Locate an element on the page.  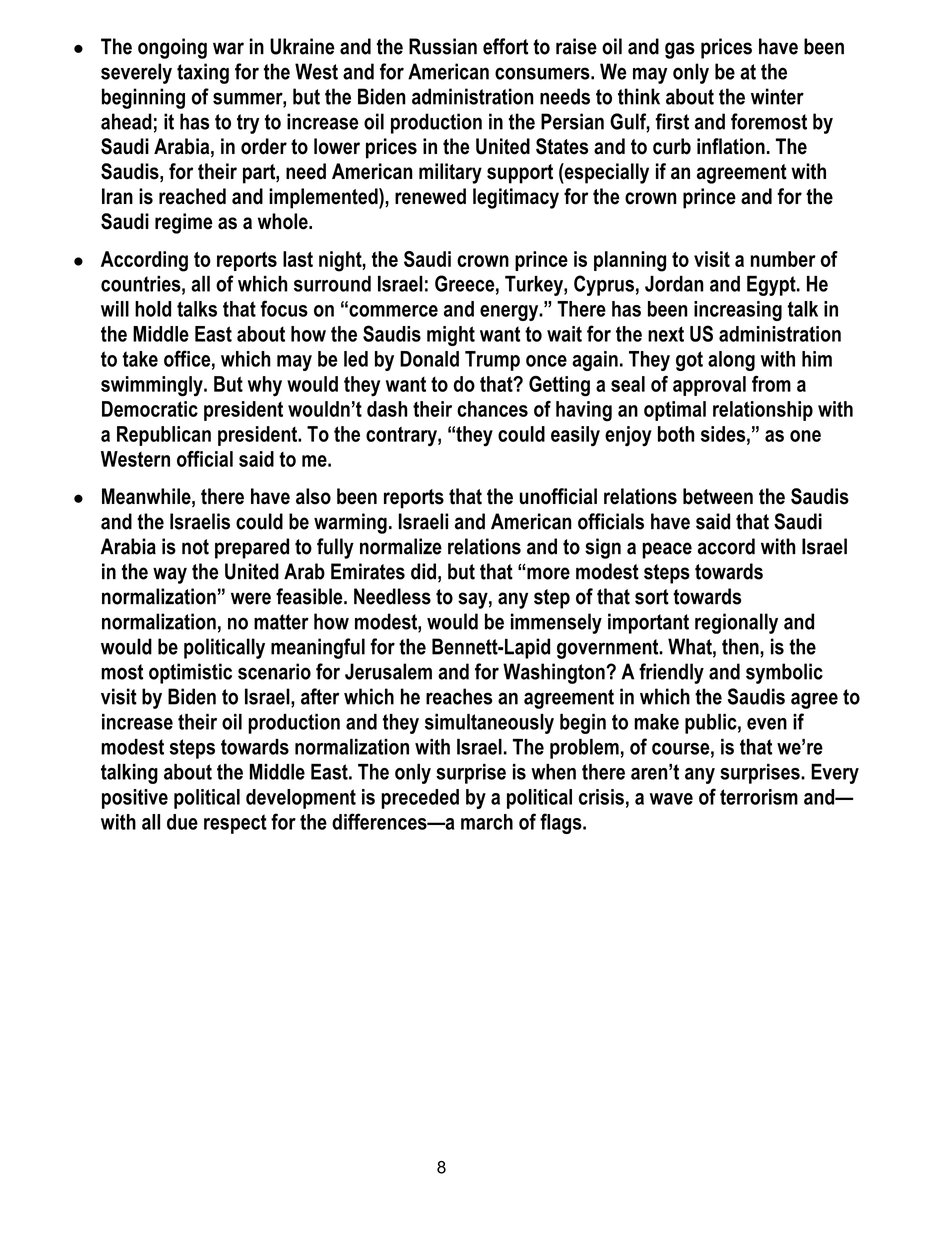
might is located at coordinates (451, 336).
